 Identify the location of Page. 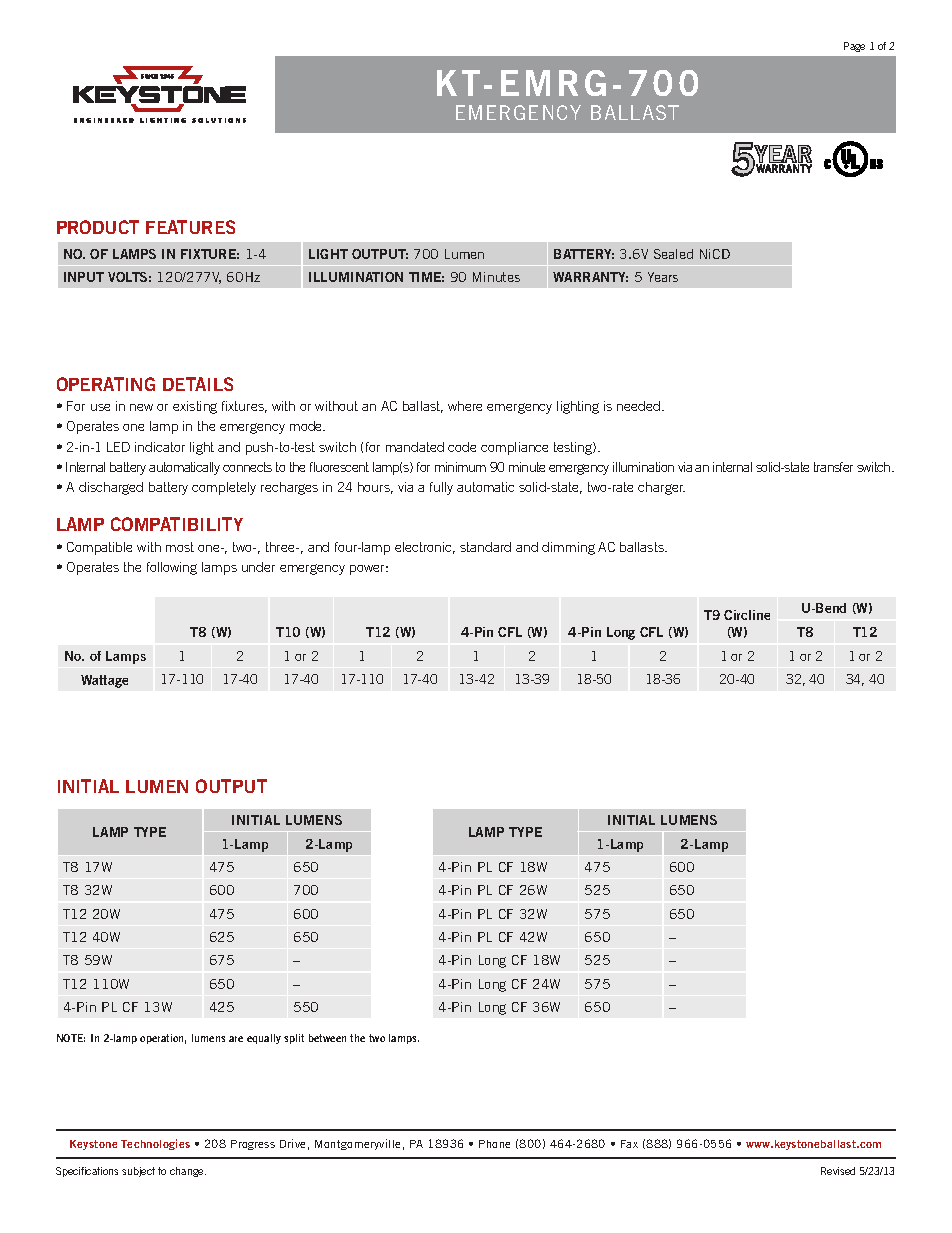
(854, 47).
